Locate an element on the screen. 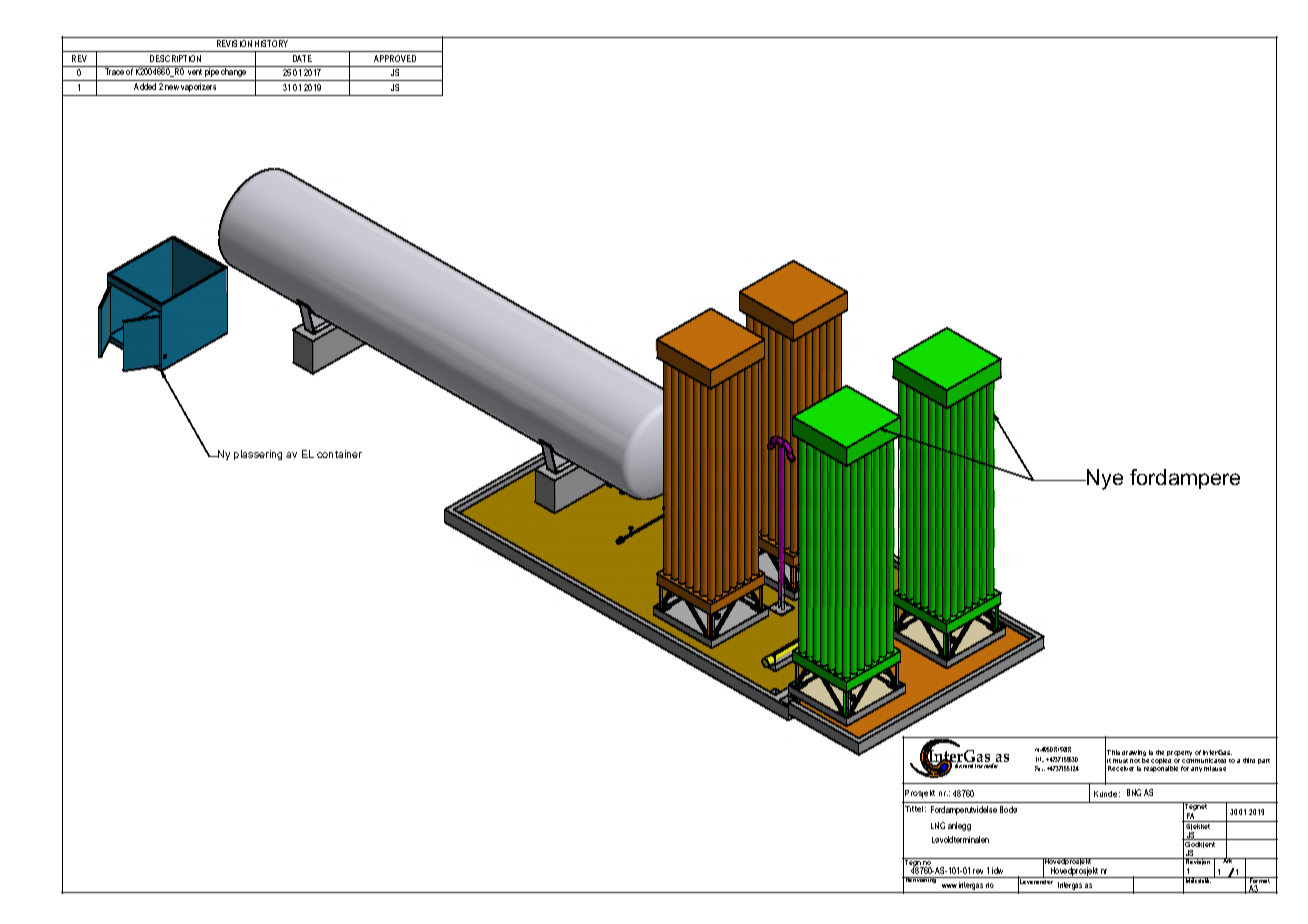 The height and width of the screenshot is (924, 1308). Nye is located at coordinates (1104, 479).
